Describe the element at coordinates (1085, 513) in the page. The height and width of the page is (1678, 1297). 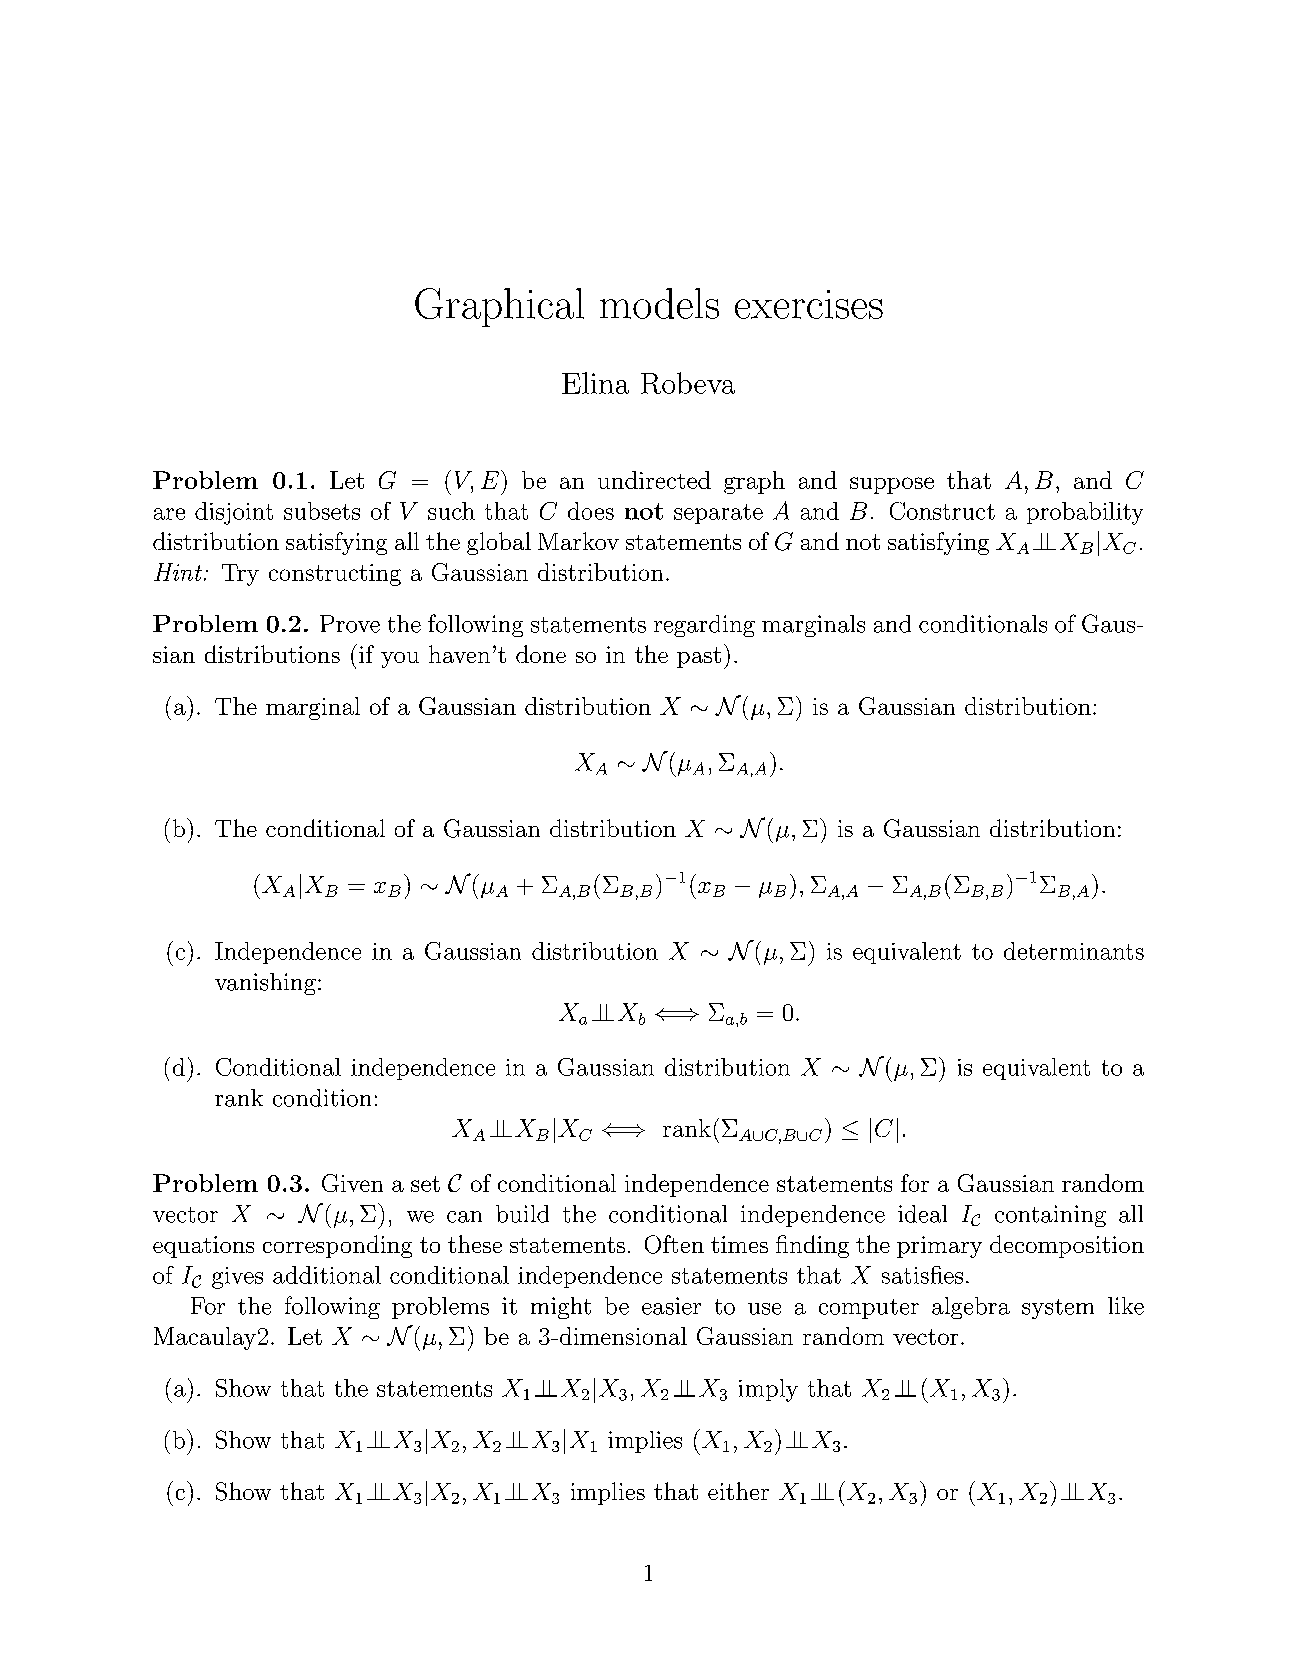
I see `probability` at that location.
